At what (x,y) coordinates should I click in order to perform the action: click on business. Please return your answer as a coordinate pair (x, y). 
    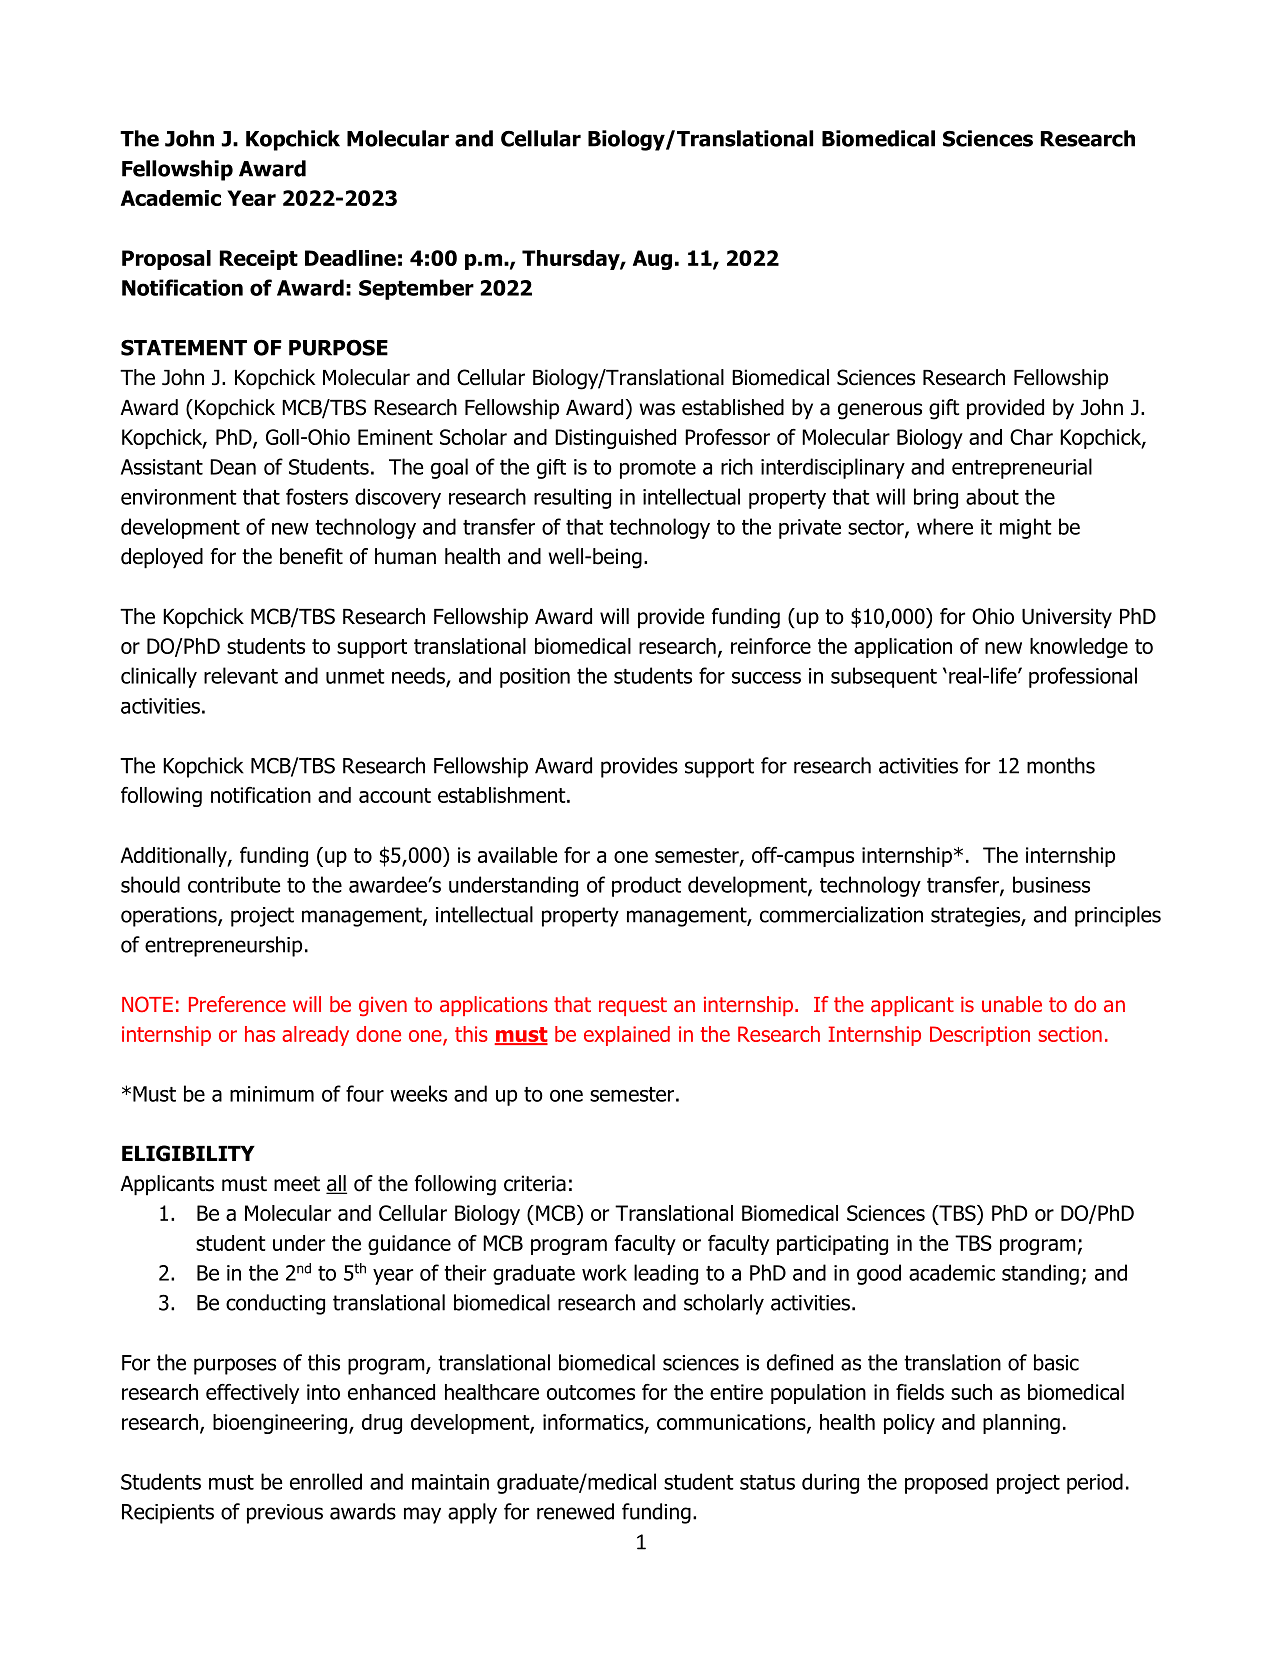
    Looking at the image, I should click on (1051, 884).
